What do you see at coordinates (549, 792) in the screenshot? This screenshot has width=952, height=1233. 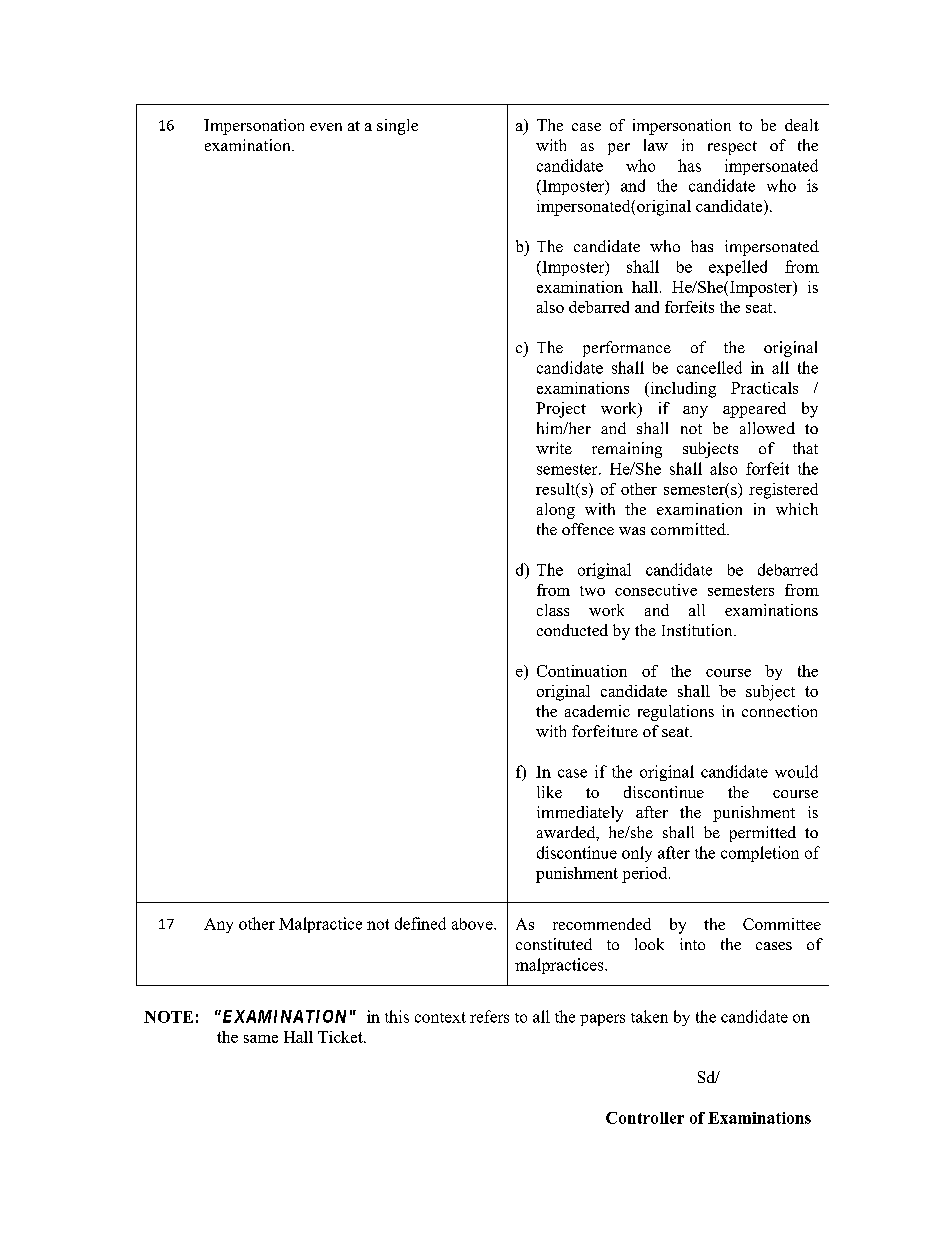 I see `like` at bounding box center [549, 792].
